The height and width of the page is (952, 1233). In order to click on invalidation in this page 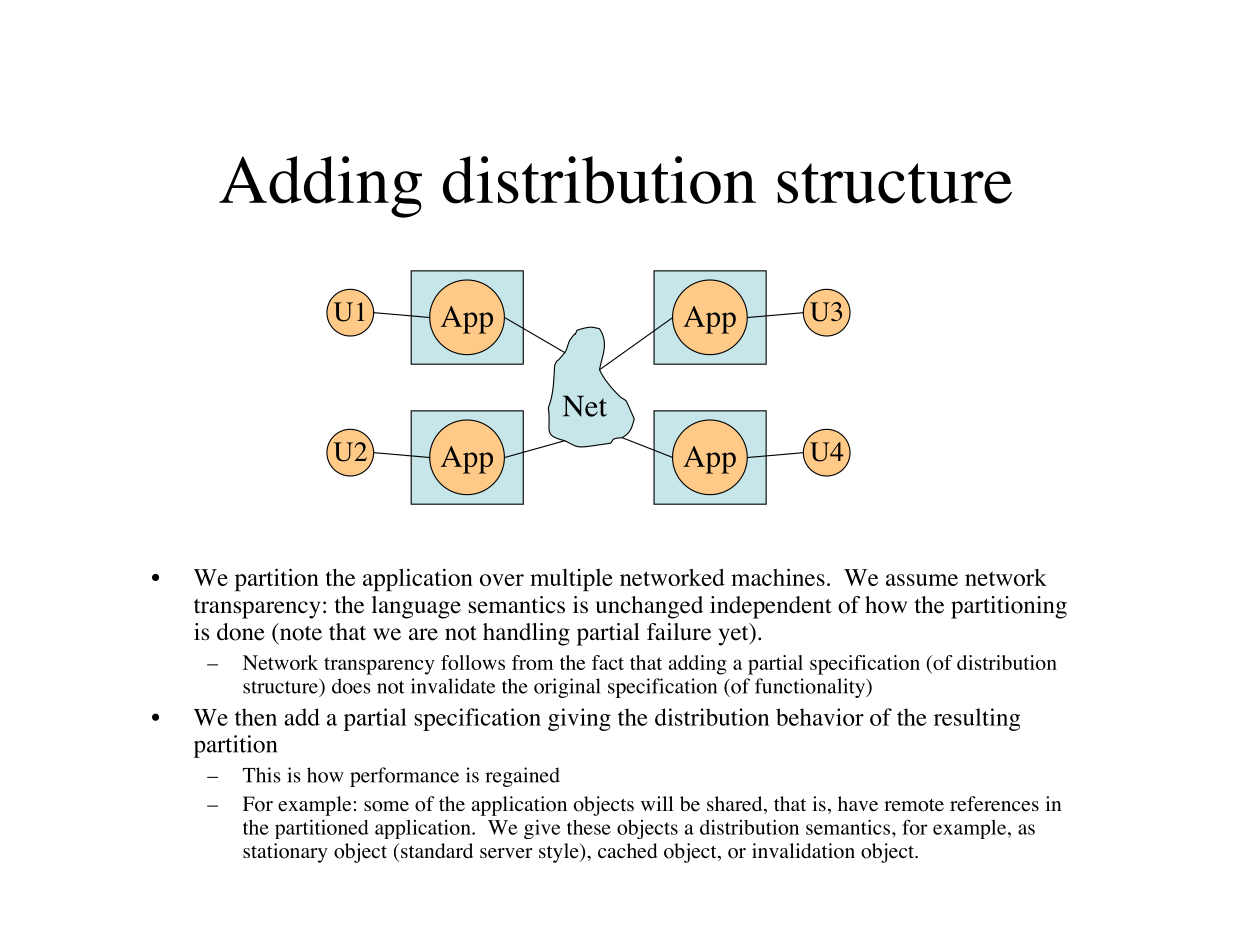, I will do `click(803, 851)`.
